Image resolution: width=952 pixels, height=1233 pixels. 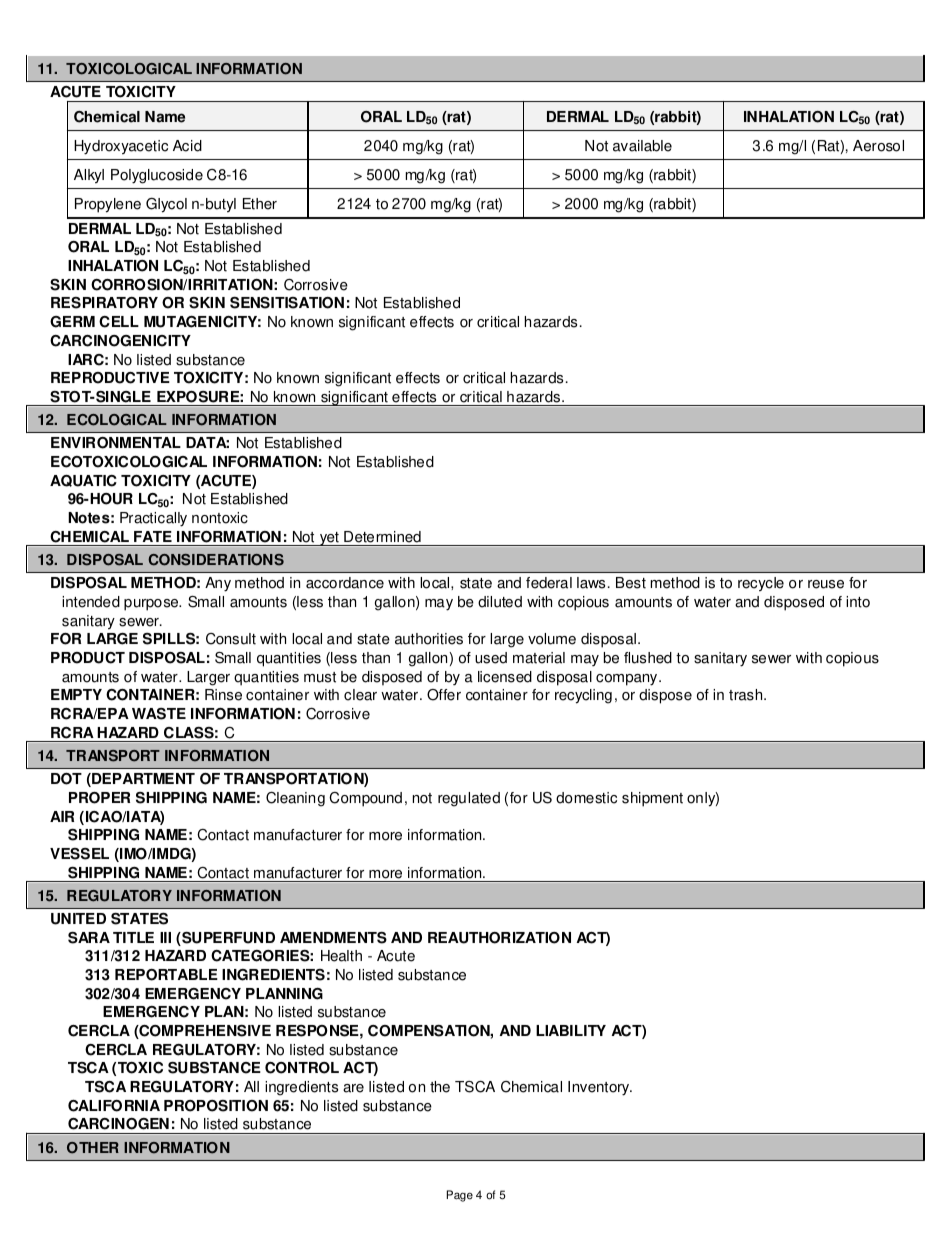 What do you see at coordinates (761, 584) in the screenshot?
I see `recycle` at bounding box center [761, 584].
